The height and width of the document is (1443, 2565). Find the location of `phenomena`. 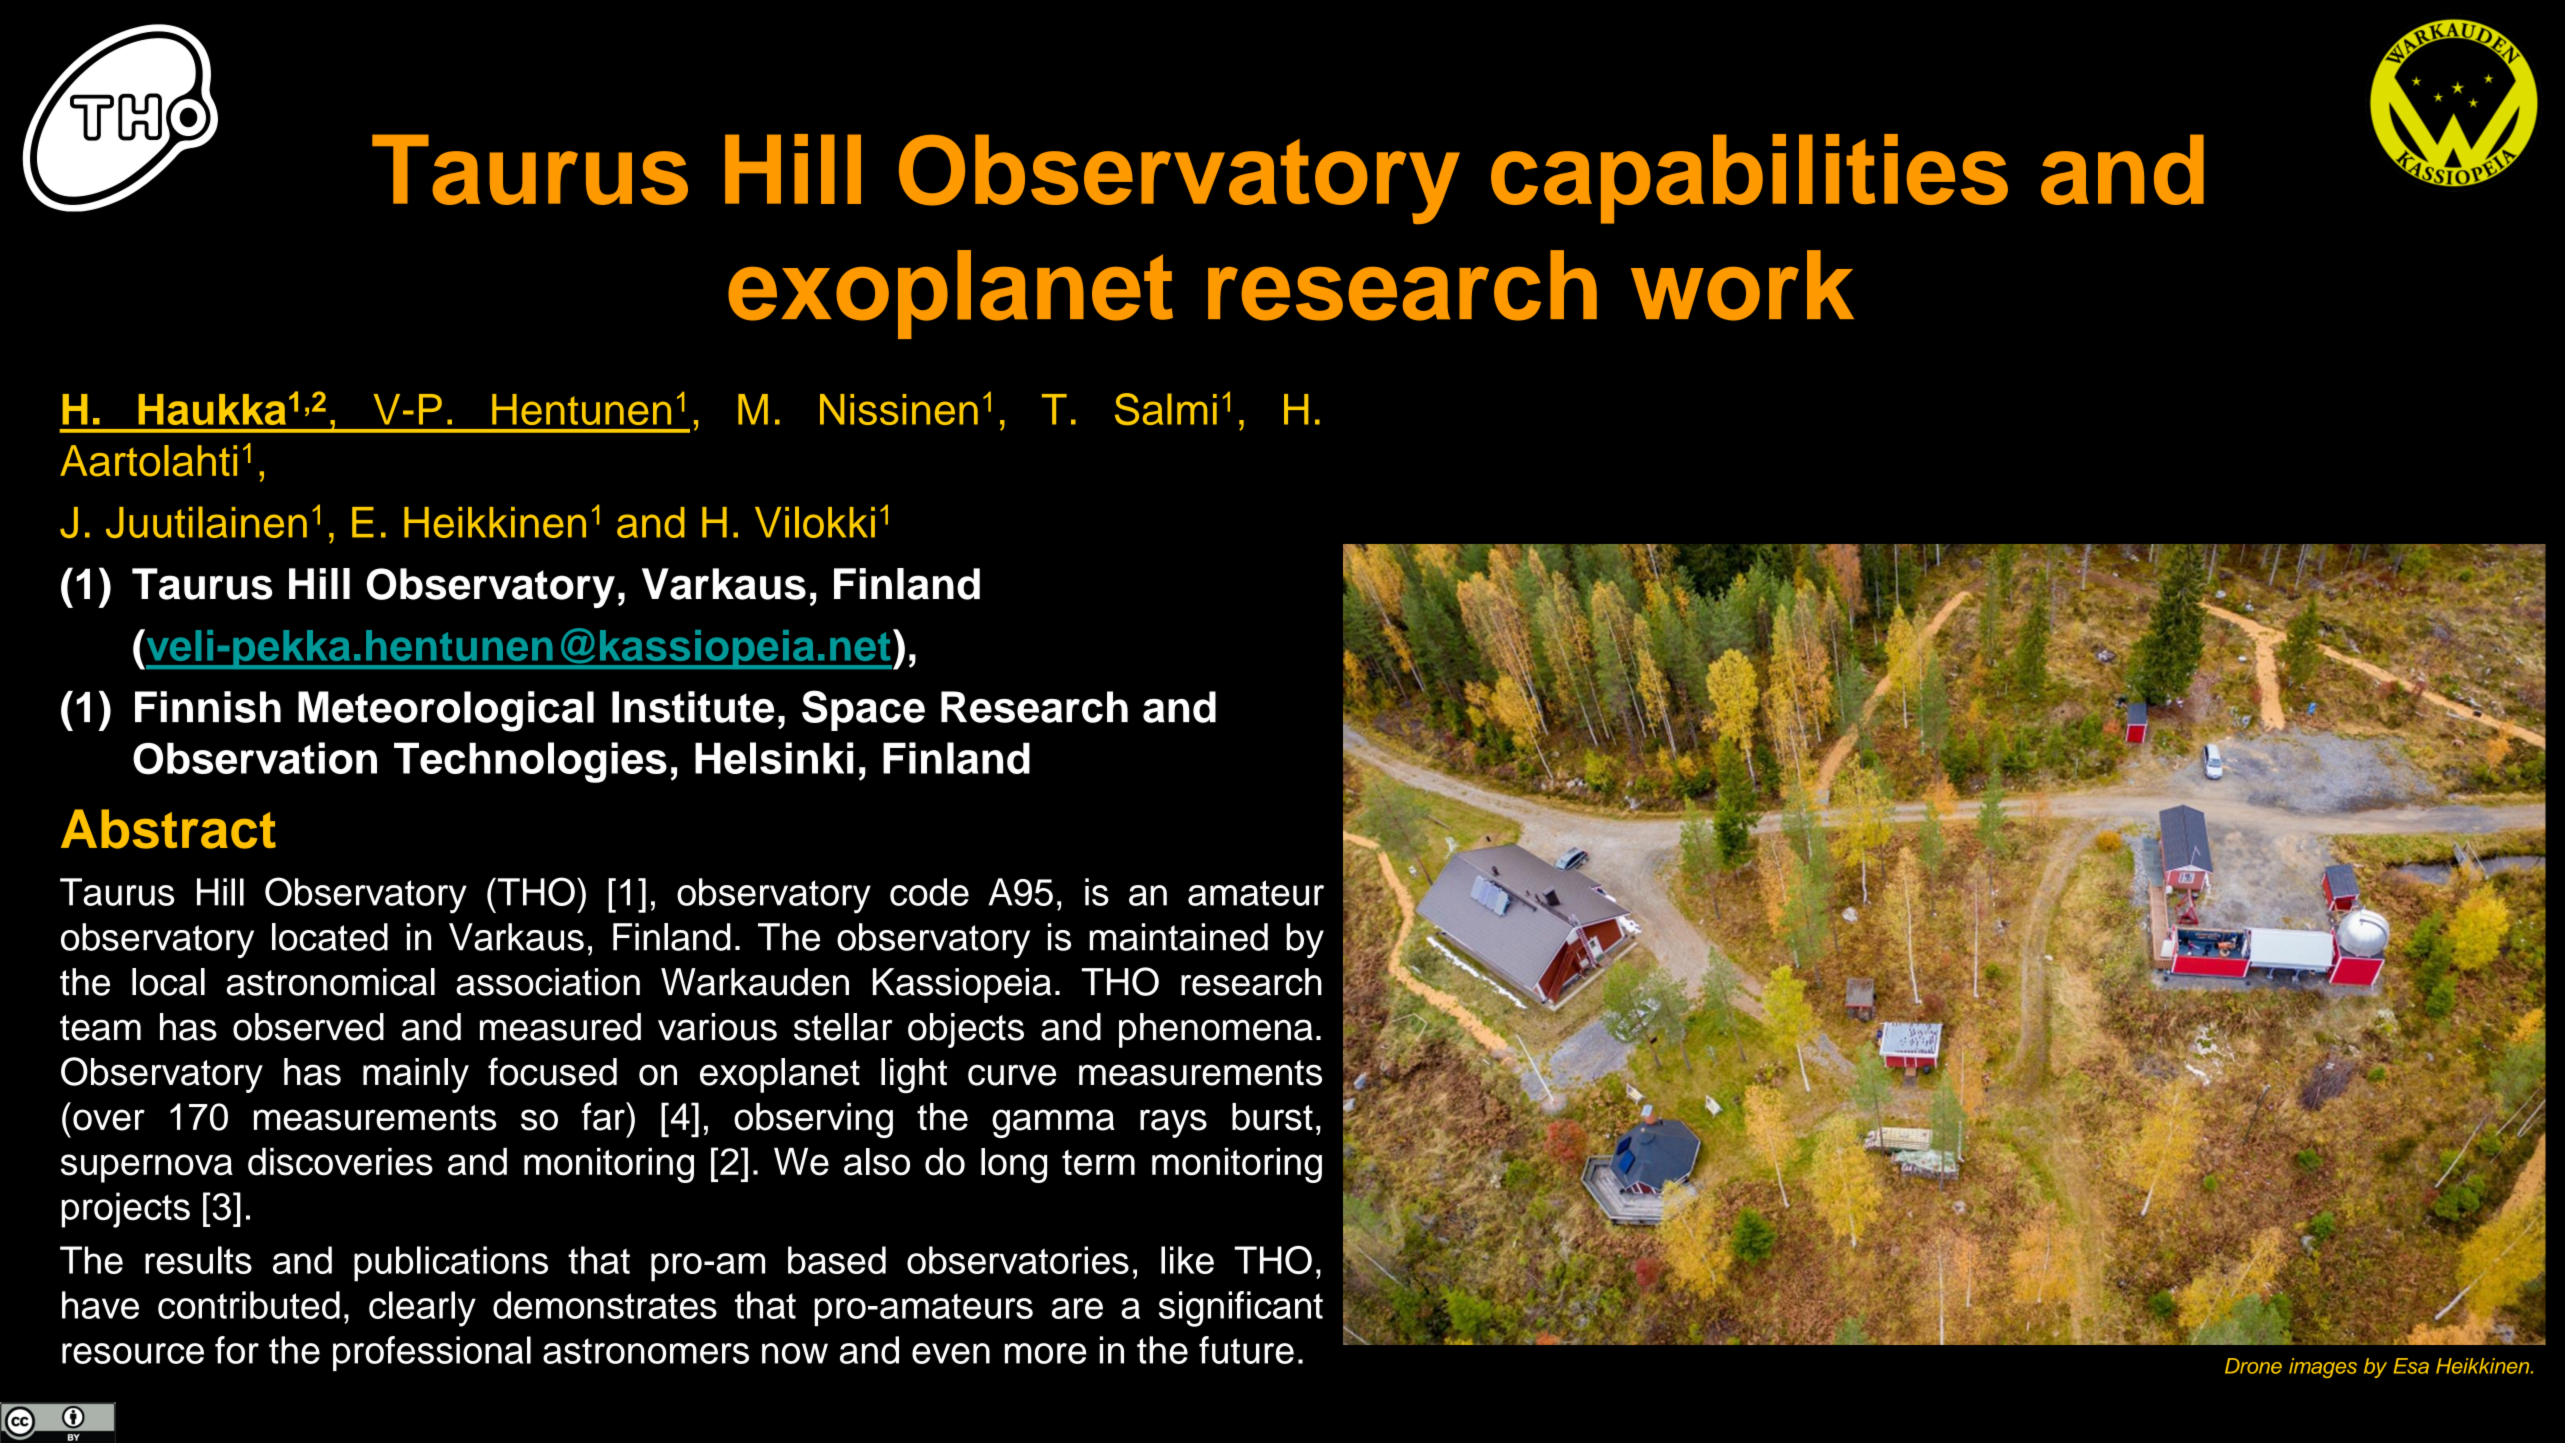

phenomena is located at coordinates (1216, 1030).
